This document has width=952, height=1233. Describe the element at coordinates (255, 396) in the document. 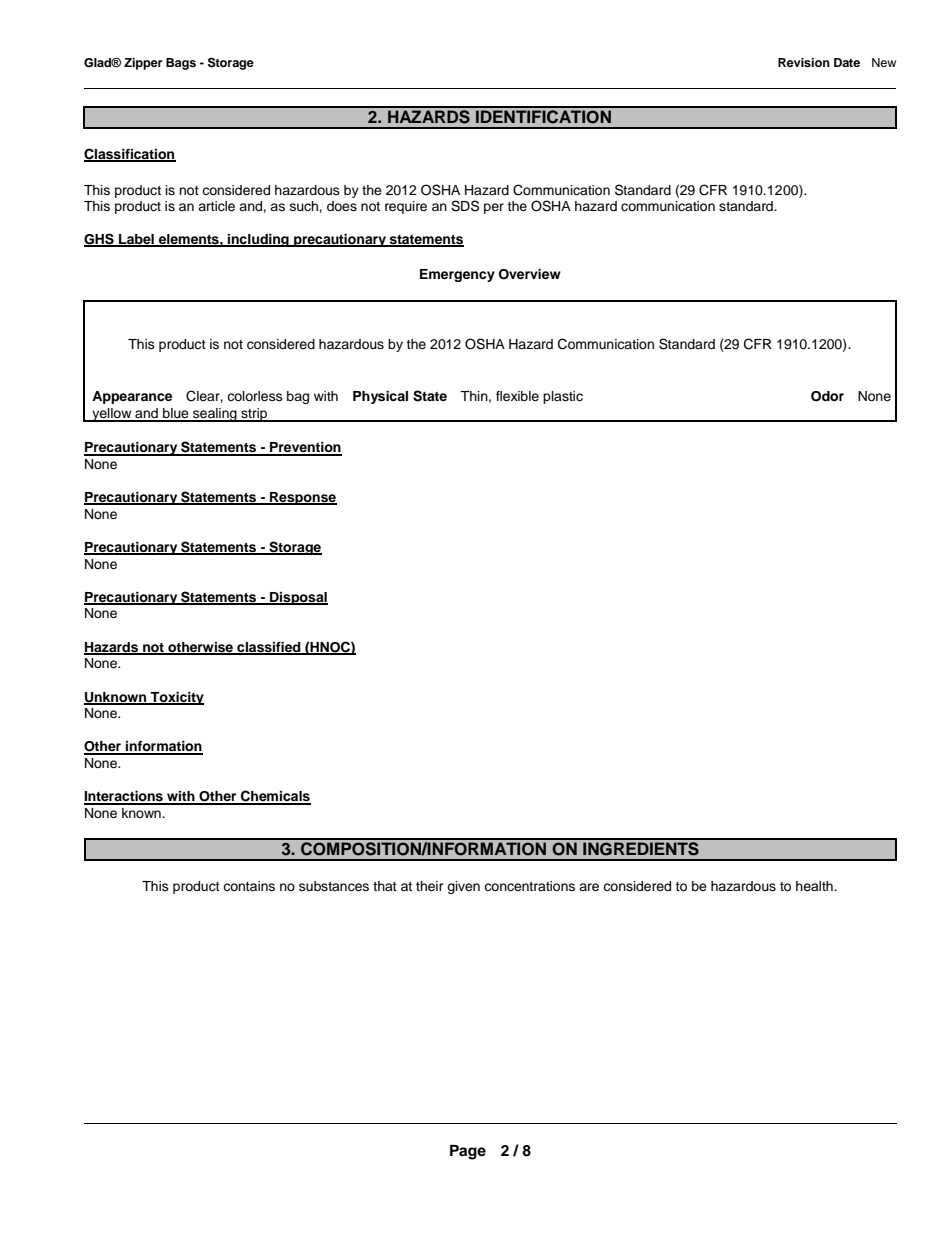

I see `colorless` at that location.
